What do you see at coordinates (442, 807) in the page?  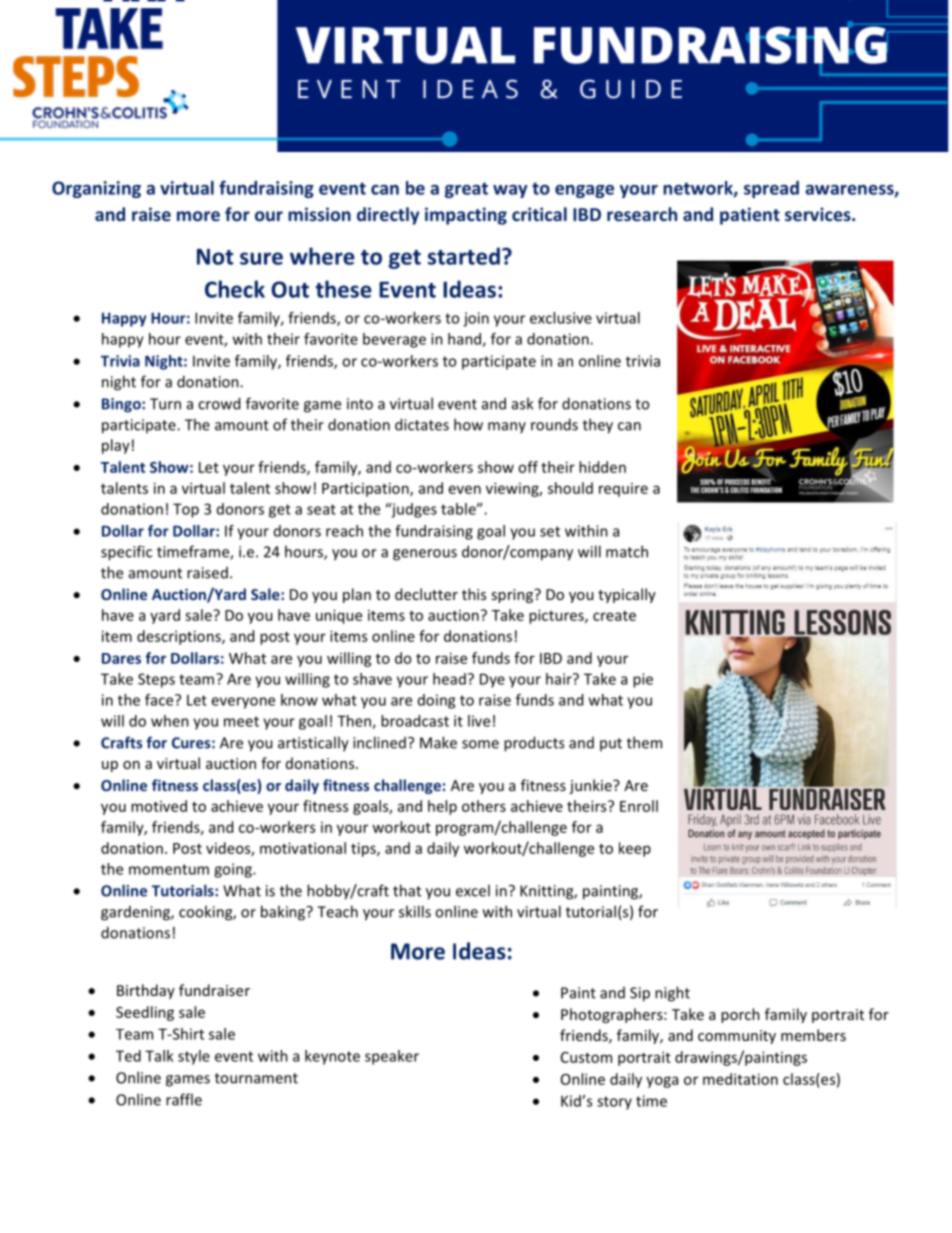 I see `help` at bounding box center [442, 807].
